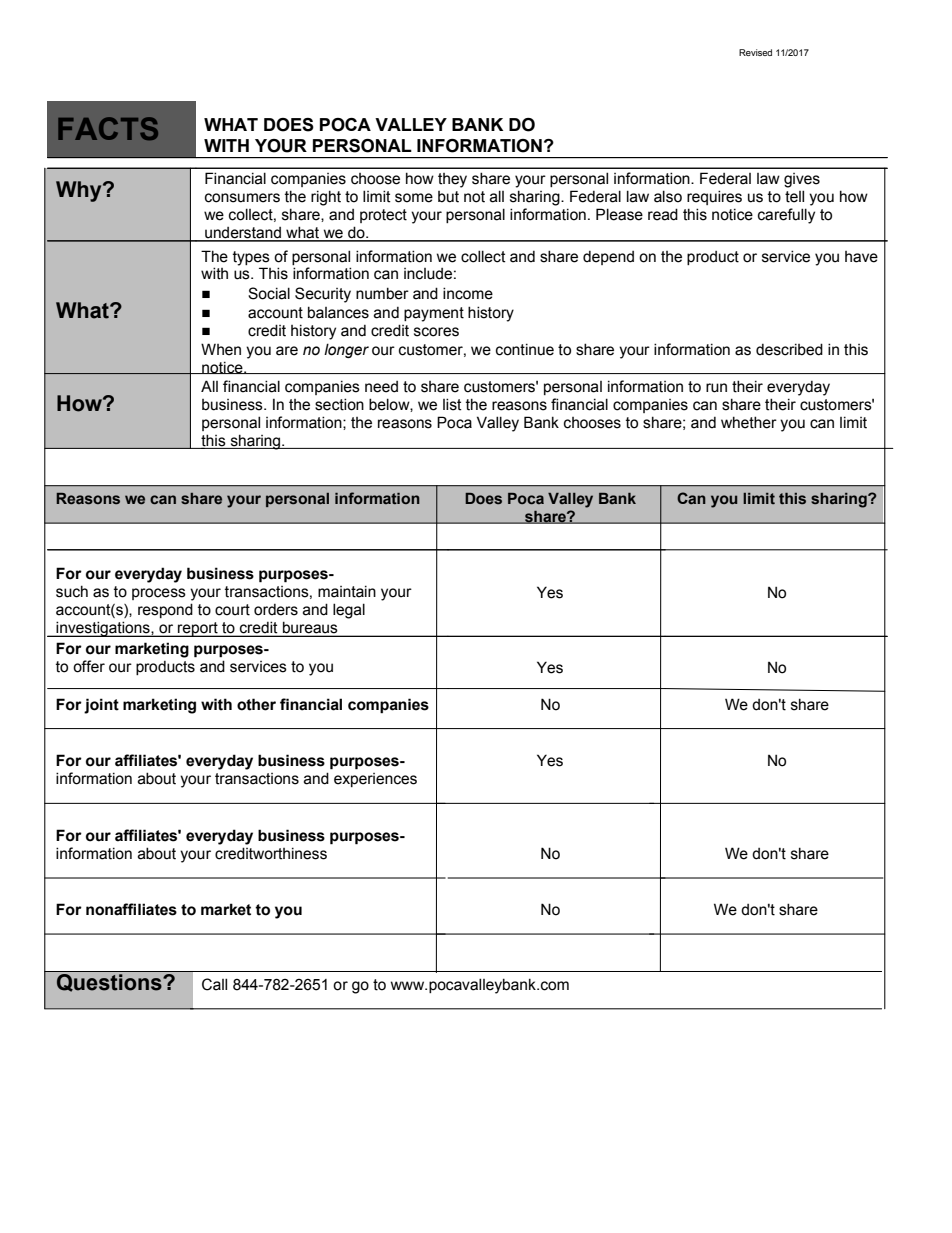  What do you see at coordinates (349, 611) in the screenshot?
I see `legal` at bounding box center [349, 611].
